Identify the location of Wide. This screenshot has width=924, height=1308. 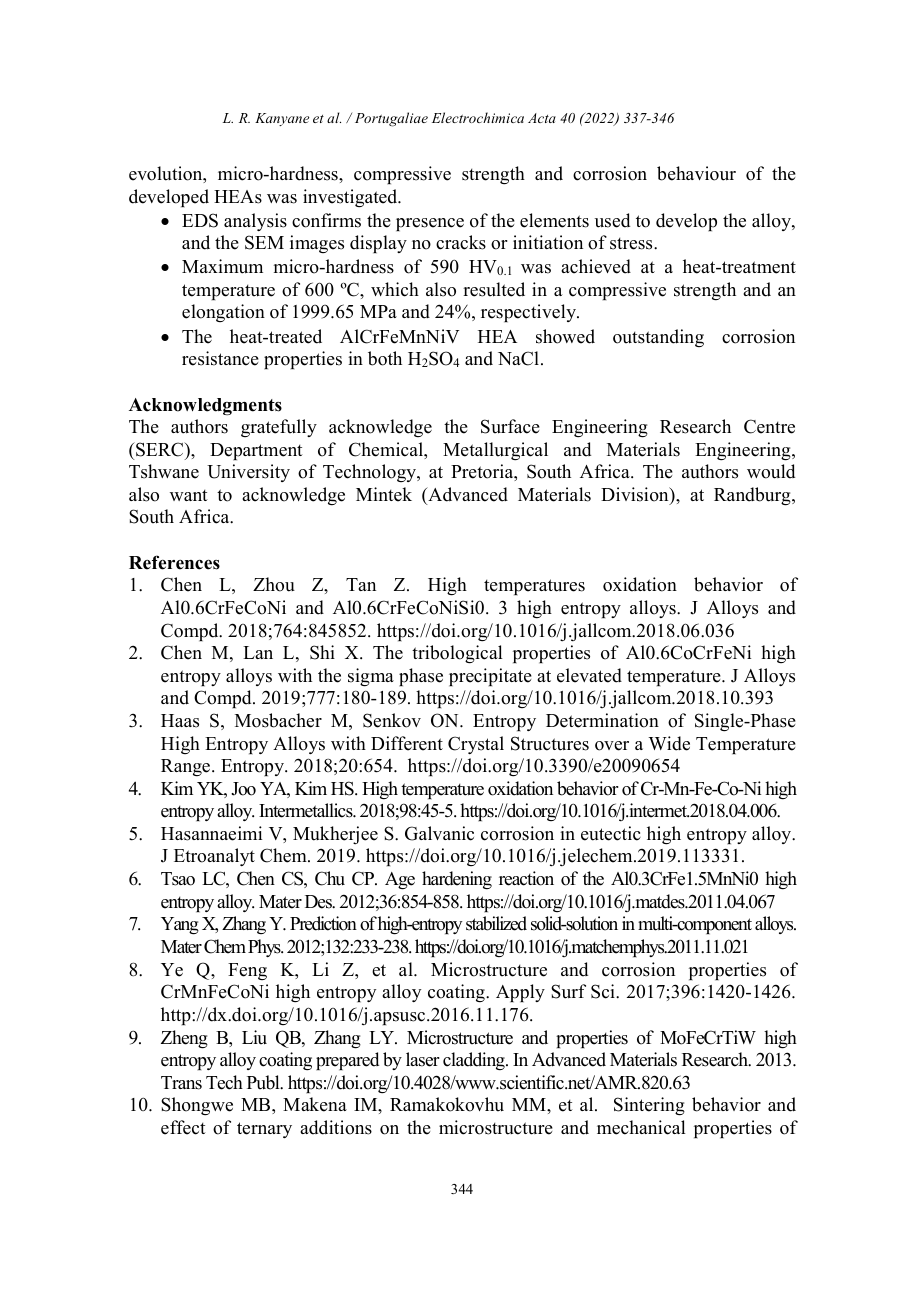
(669, 743).
